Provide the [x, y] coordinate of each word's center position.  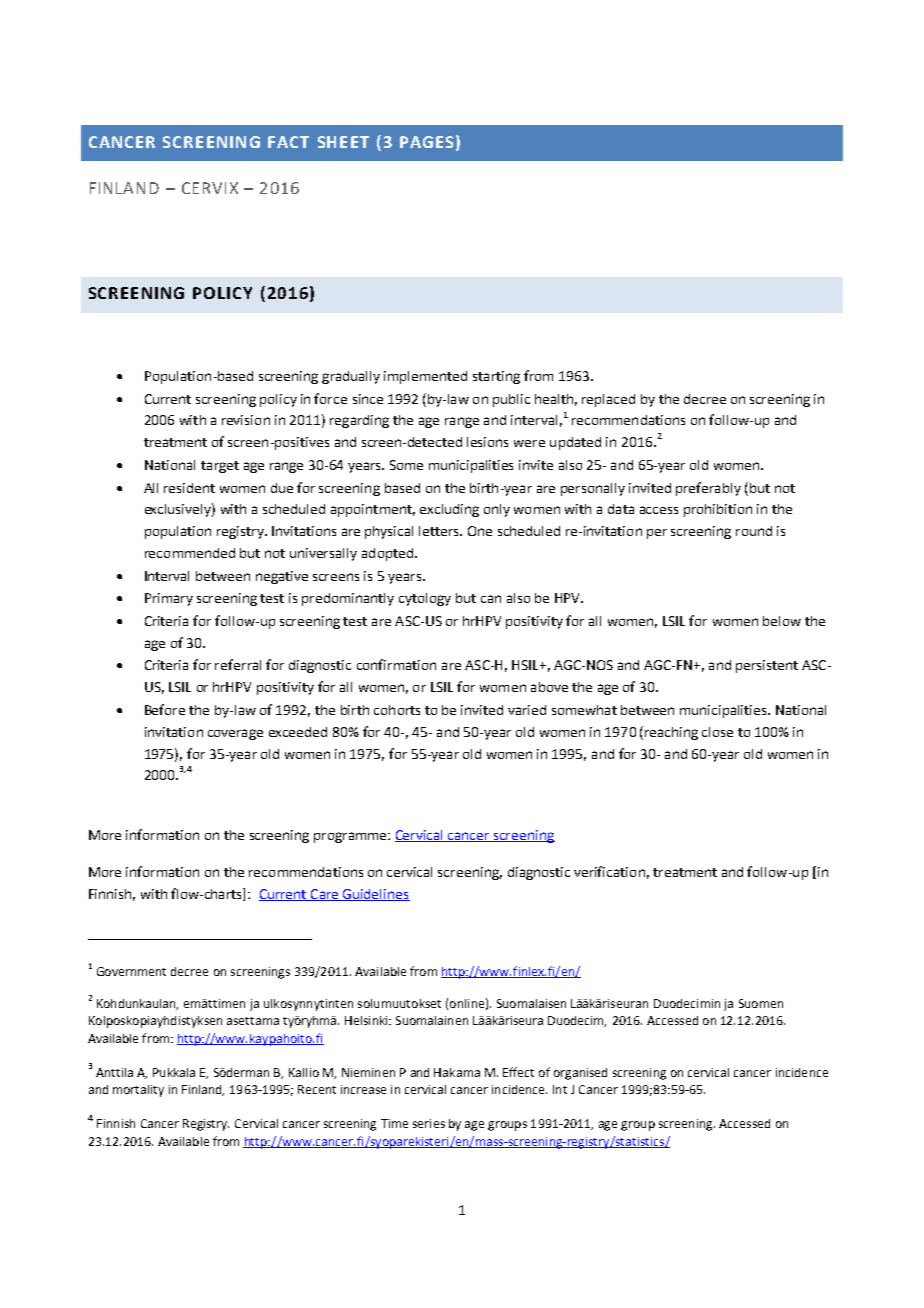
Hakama [457, 1072]
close [717, 732]
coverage [235, 734]
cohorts [397, 710]
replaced [608, 400]
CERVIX [210, 188]
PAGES [426, 142]
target [220, 467]
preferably [708, 489]
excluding [449, 510]
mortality [138, 1091]
